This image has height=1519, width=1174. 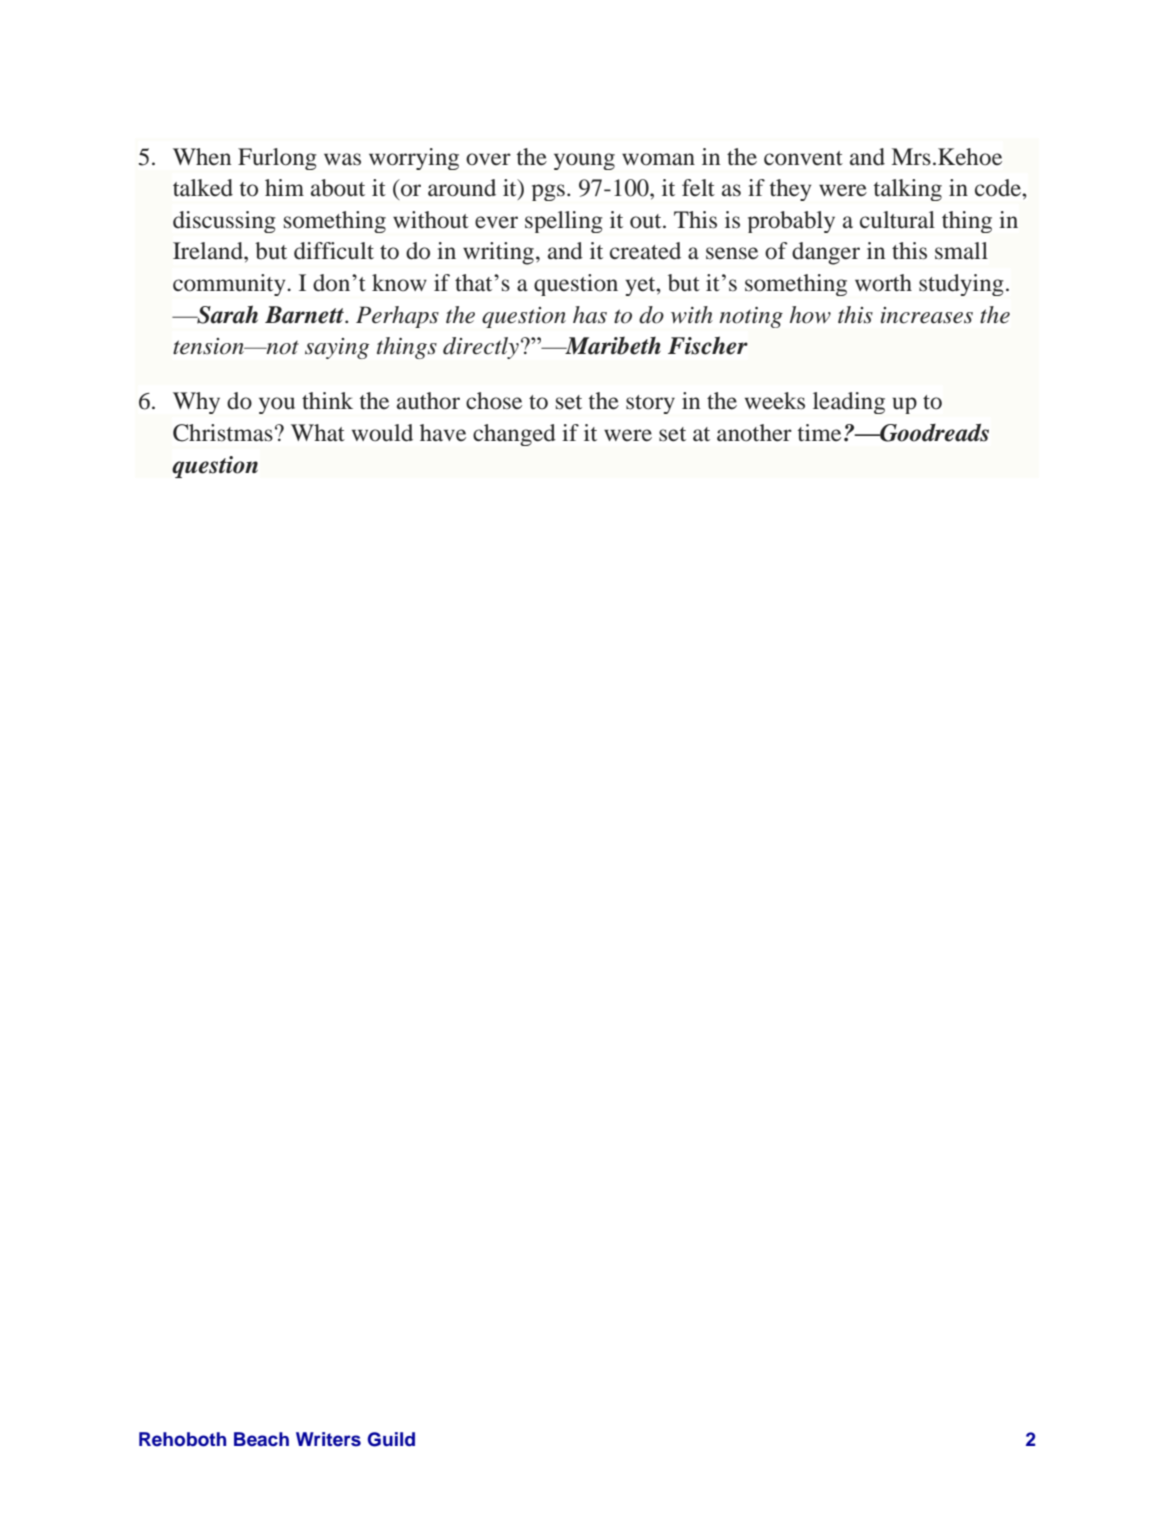 I want to click on talking, so click(x=908, y=190).
